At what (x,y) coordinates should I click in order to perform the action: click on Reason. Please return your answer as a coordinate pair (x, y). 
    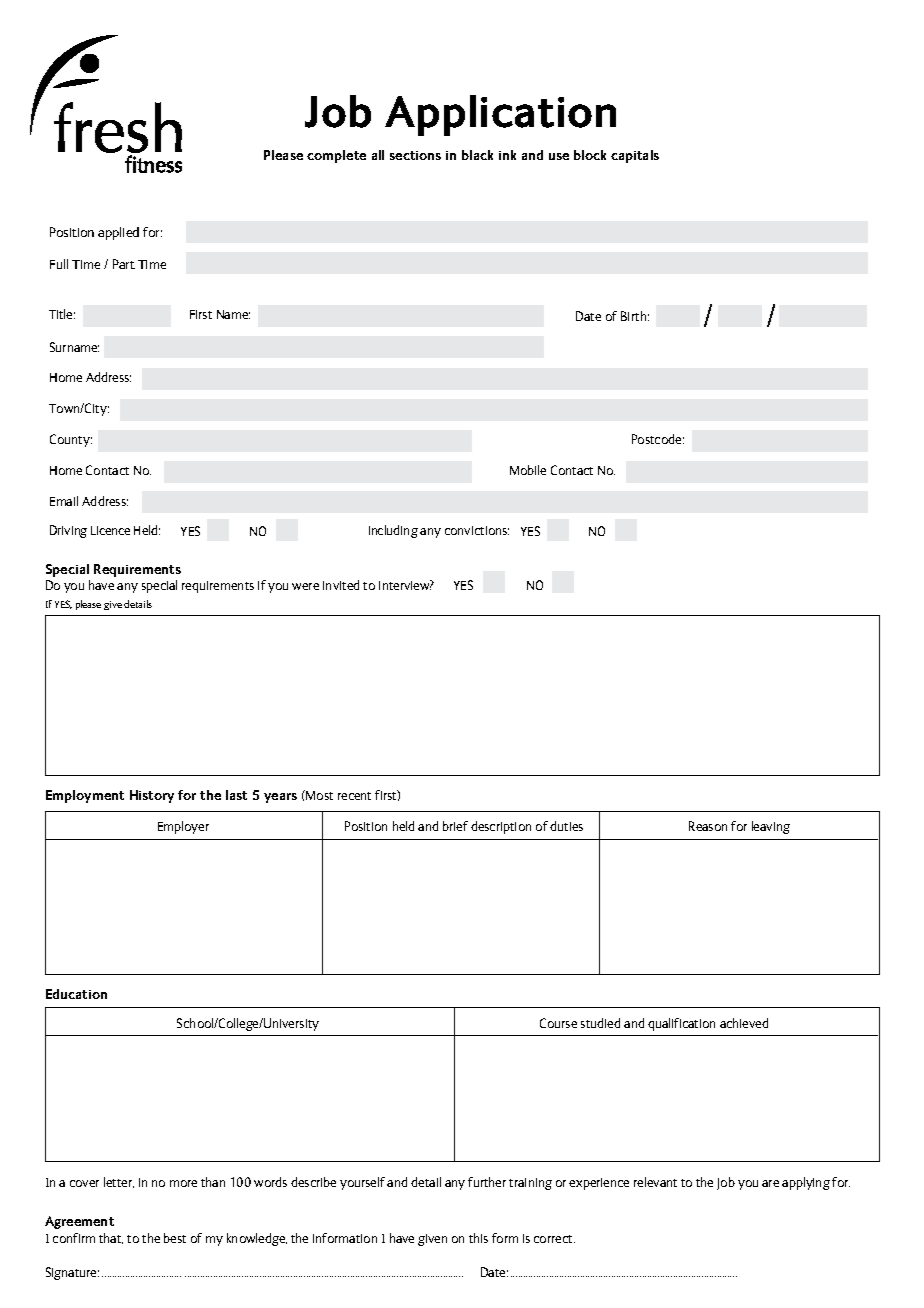
    Looking at the image, I should click on (708, 826).
